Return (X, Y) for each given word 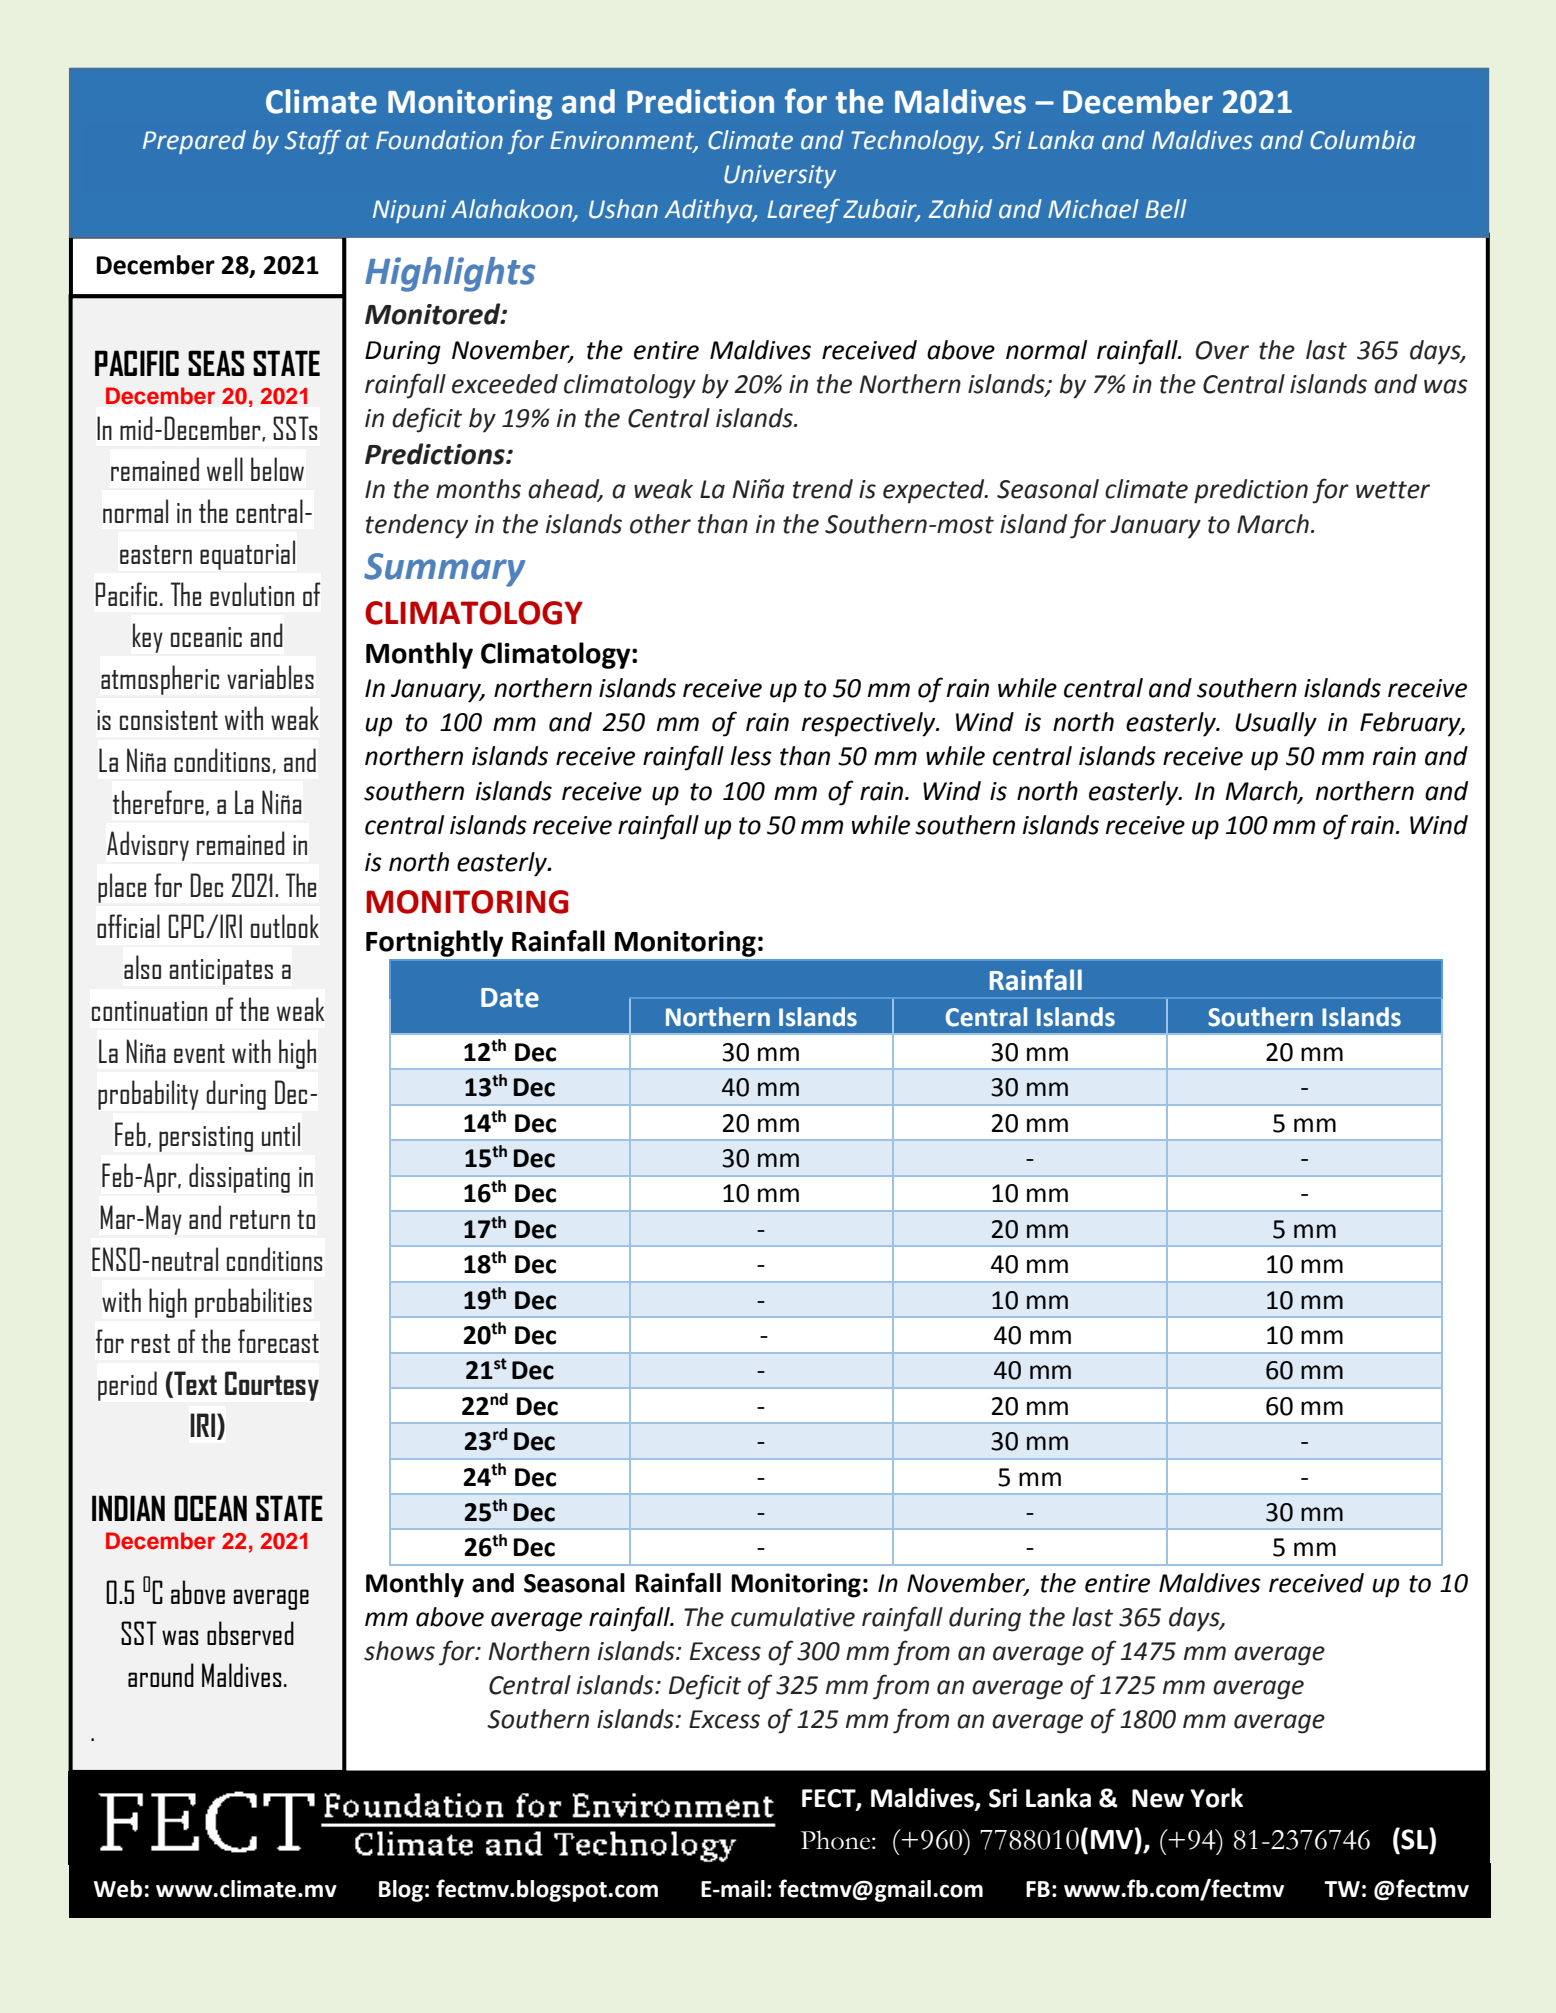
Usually (1276, 724)
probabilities (253, 1303)
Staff (313, 142)
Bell (1166, 209)
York (1216, 1798)
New (1158, 1798)
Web (118, 1889)
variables (270, 677)
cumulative (793, 1617)
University (780, 176)
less (751, 756)
